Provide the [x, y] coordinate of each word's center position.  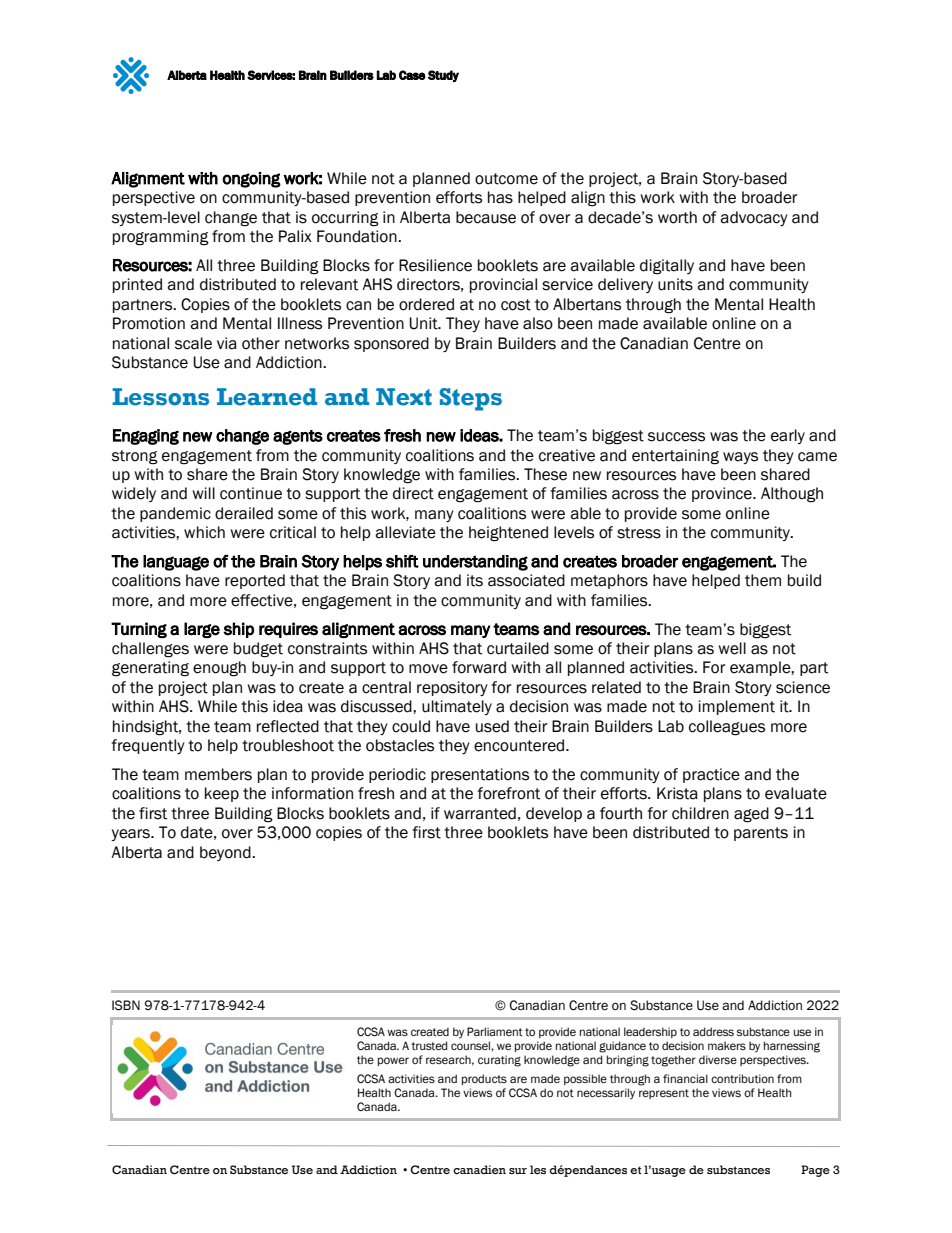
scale [193, 343]
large [202, 630]
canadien [479, 1169]
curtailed [518, 648]
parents [761, 834]
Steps [470, 399]
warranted [480, 813]
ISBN [126, 1005]
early [788, 436]
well [732, 648]
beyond [226, 853]
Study [443, 76]
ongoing [251, 180]
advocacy [754, 218]
